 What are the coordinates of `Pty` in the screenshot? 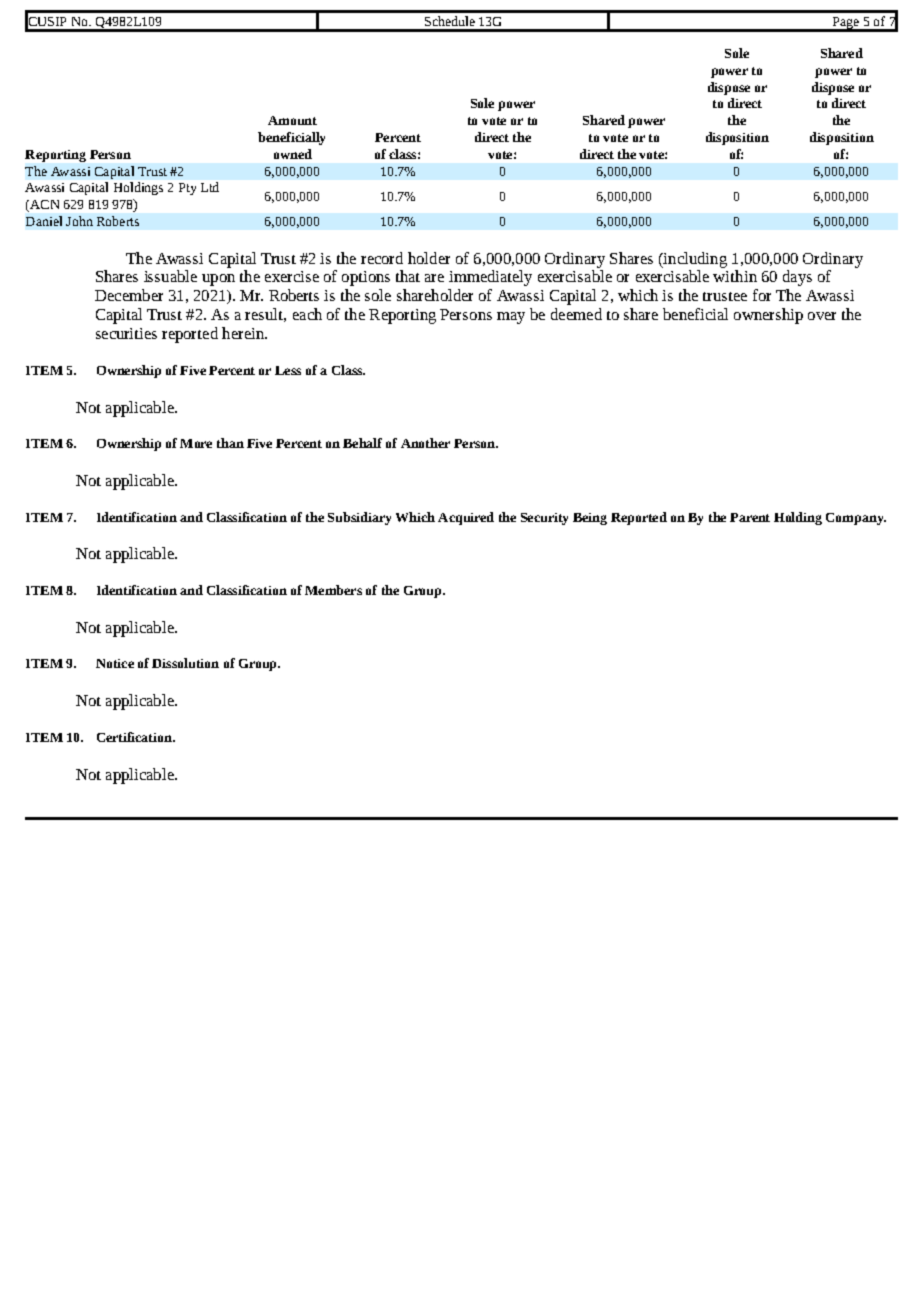 It's located at (187, 189).
